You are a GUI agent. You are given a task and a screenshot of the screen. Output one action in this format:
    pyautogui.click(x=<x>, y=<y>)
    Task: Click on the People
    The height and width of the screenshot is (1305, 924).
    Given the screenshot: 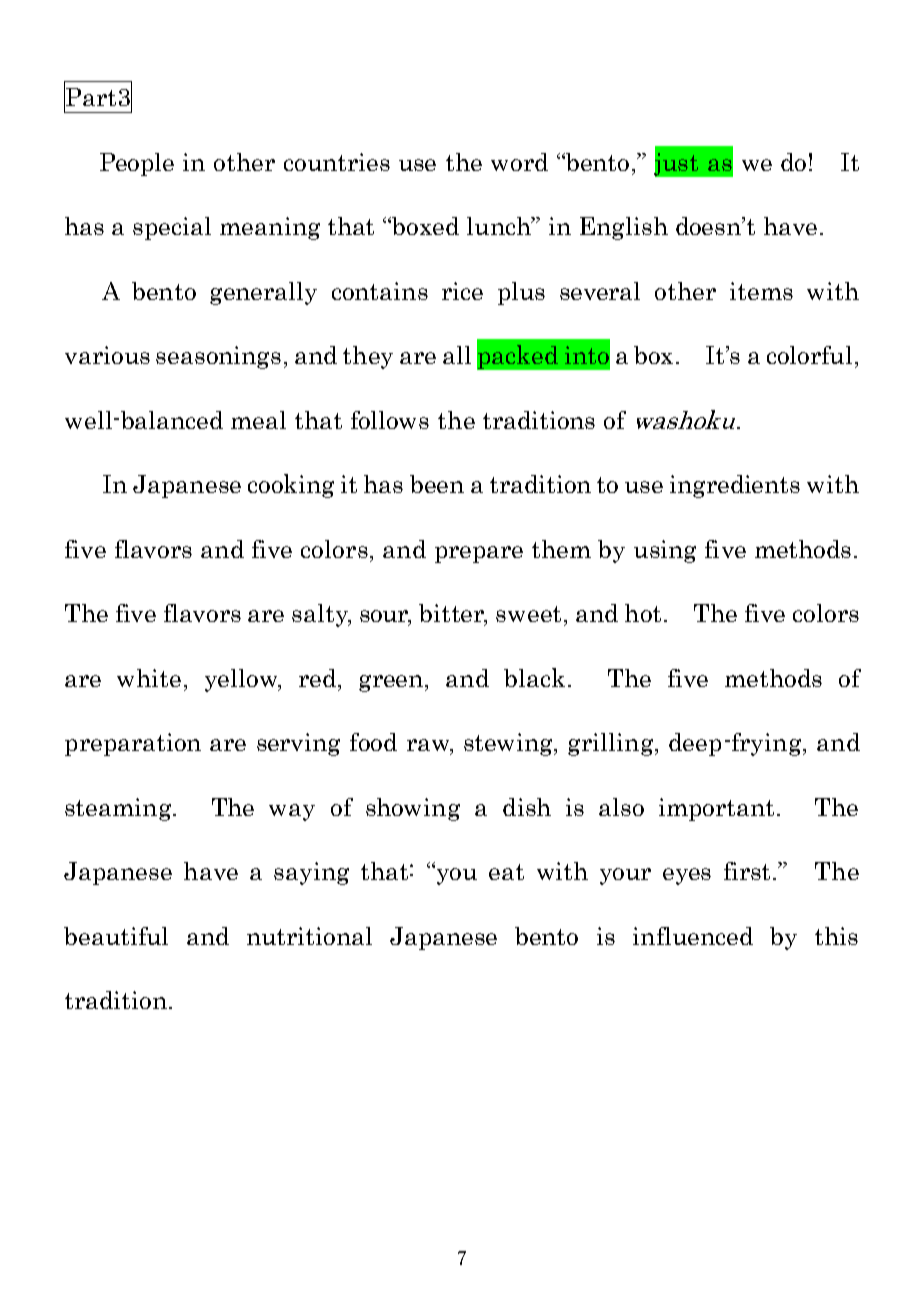 What is the action you would take?
    pyautogui.click(x=137, y=164)
